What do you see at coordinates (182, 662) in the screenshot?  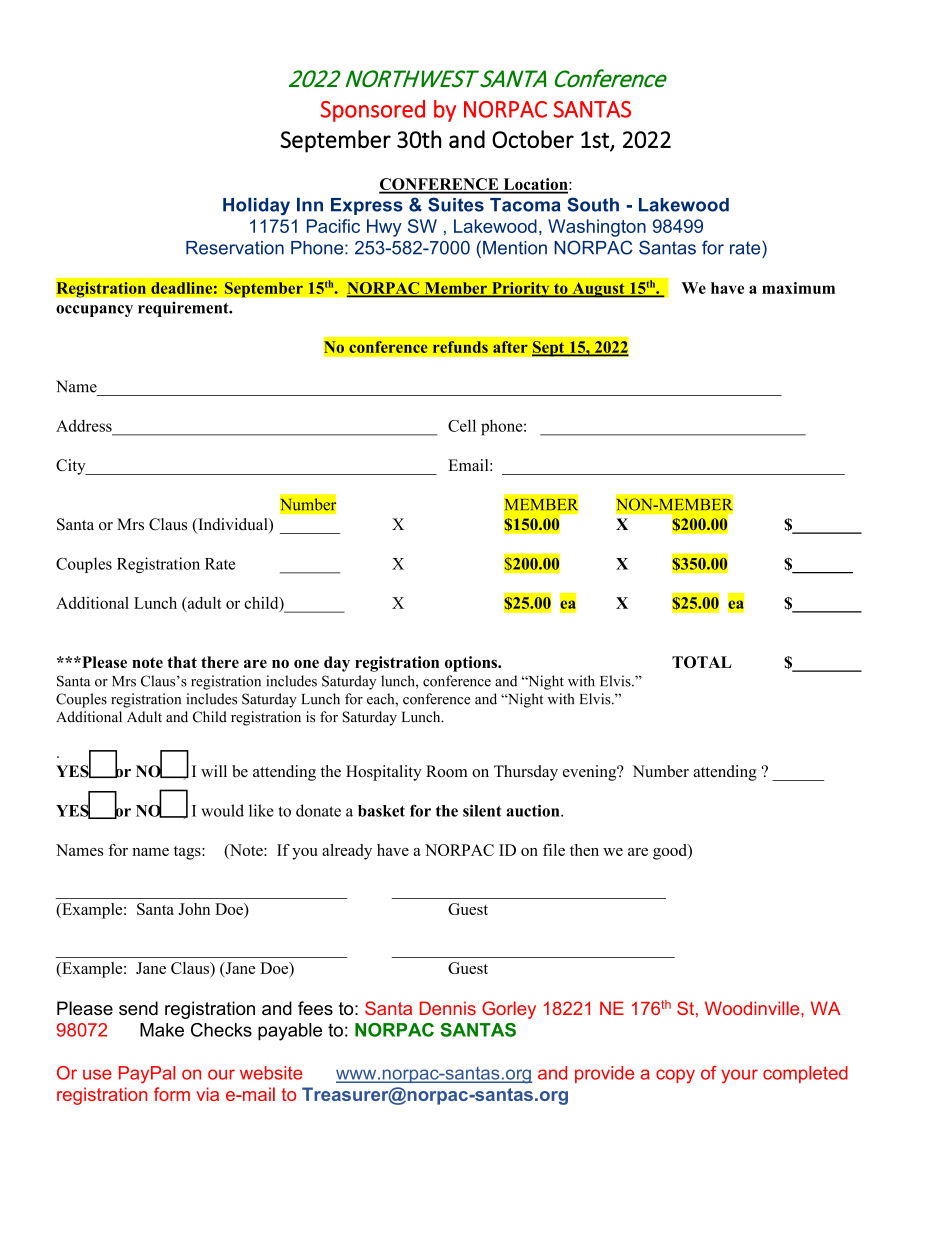 I see `that` at bounding box center [182, 662].
